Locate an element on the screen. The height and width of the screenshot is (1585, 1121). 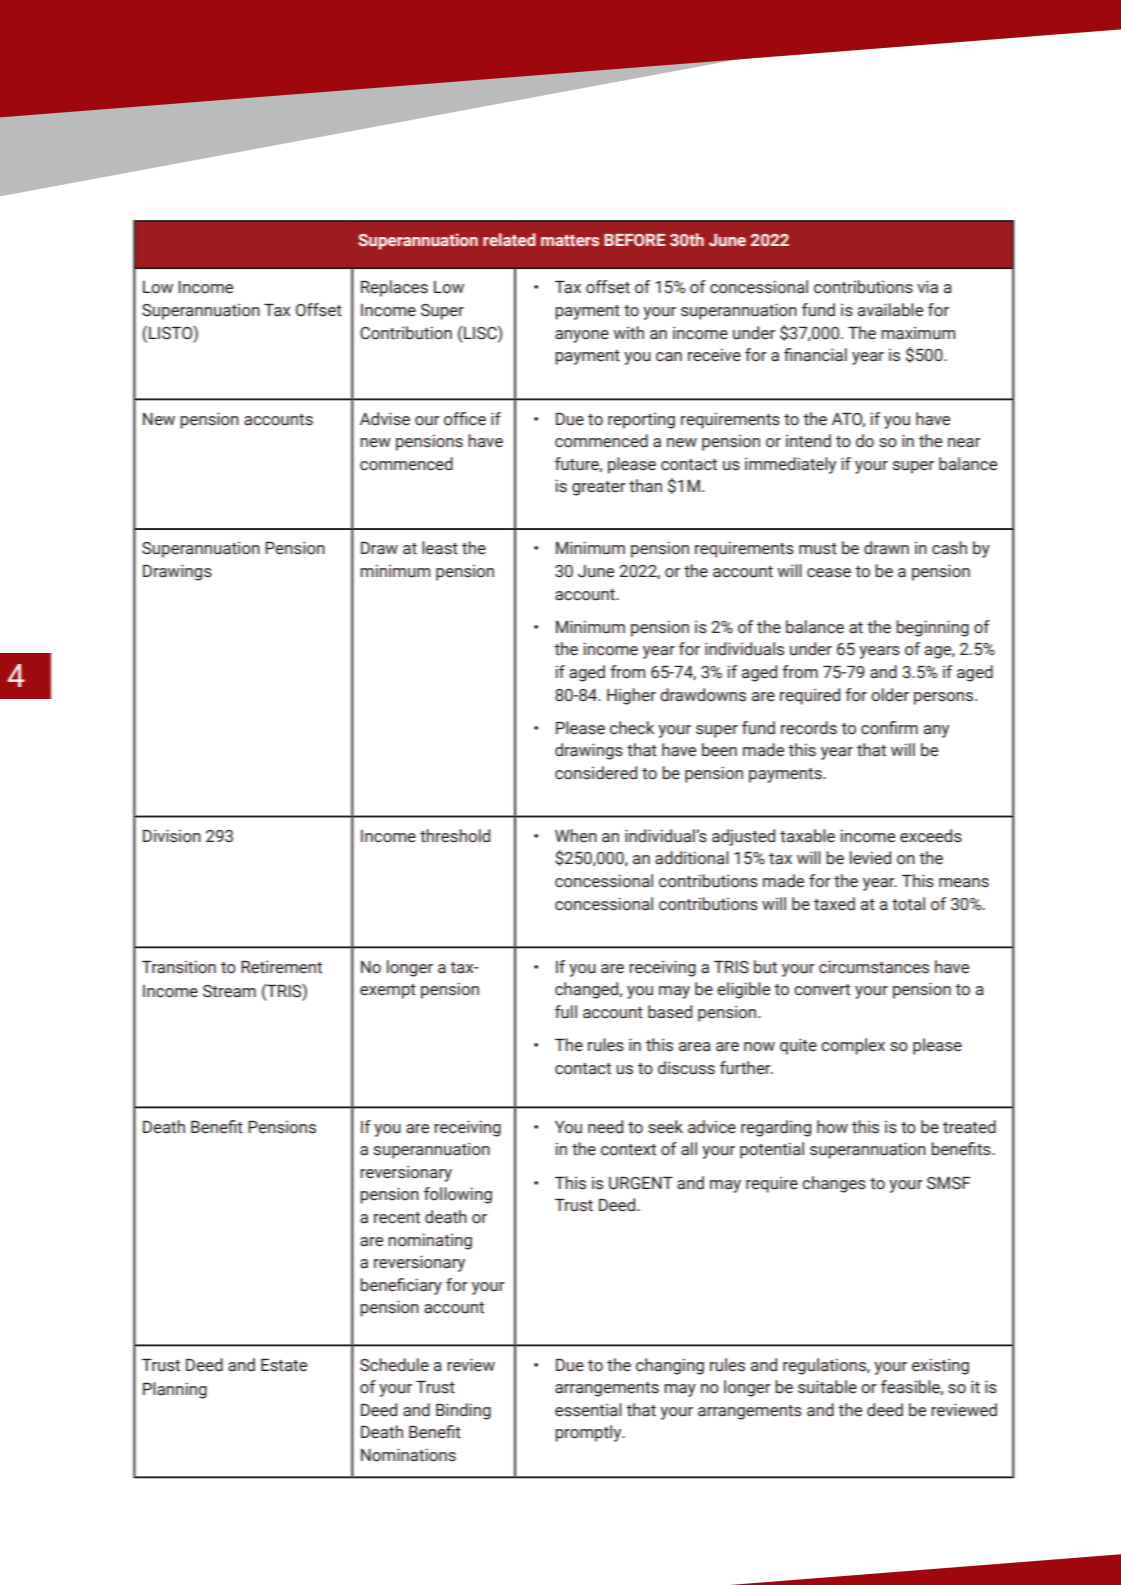
changes is located at coordinates (834, 1184).
